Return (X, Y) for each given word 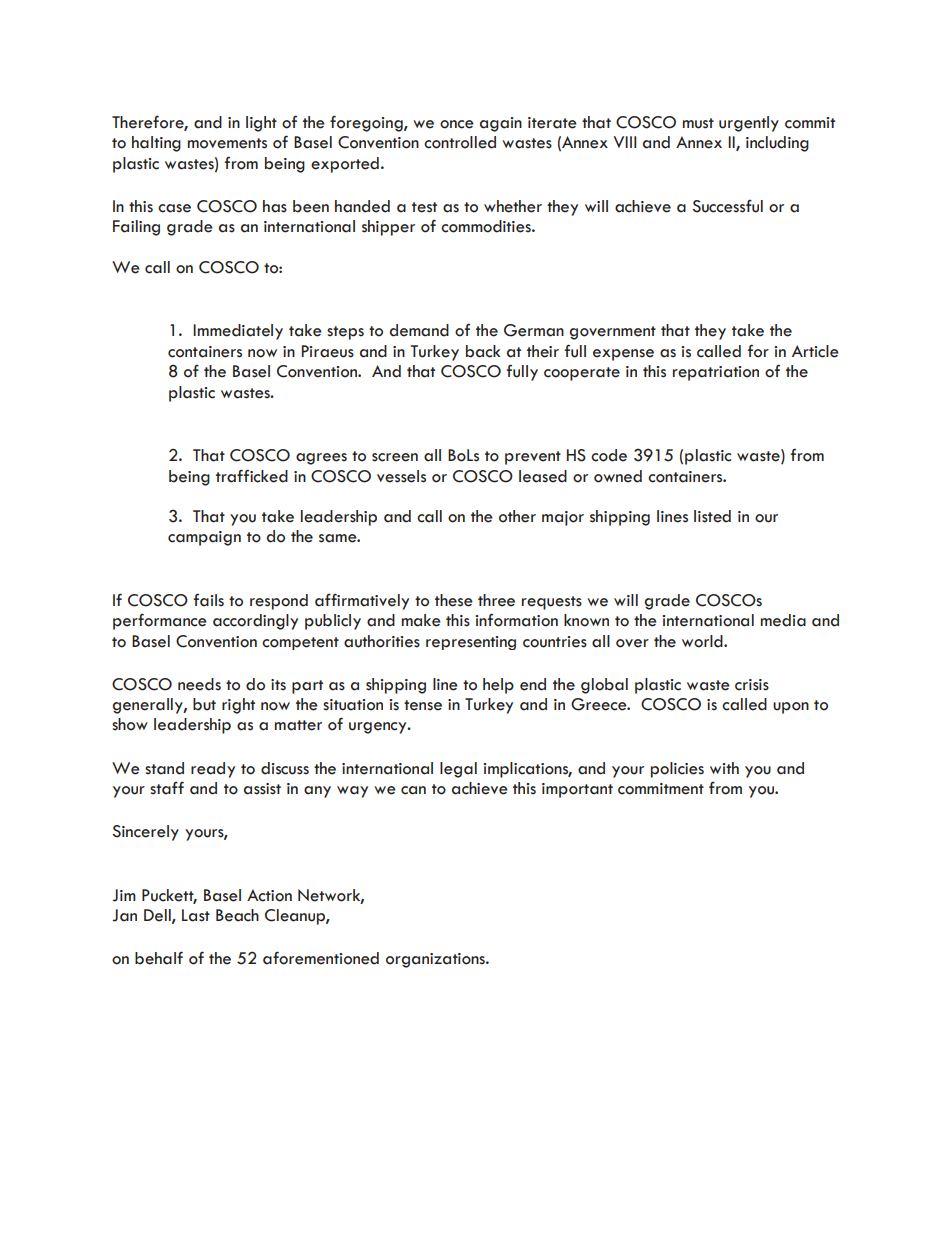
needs (199, 684)
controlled (460, 142)
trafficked (252, 476)
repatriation (716, 373)
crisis (752, 685)
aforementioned (321, 958)
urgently (749, 124)
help (498, 686)
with (724, 768)
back (483, 351)
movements (227, 143)
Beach (237, 915)
